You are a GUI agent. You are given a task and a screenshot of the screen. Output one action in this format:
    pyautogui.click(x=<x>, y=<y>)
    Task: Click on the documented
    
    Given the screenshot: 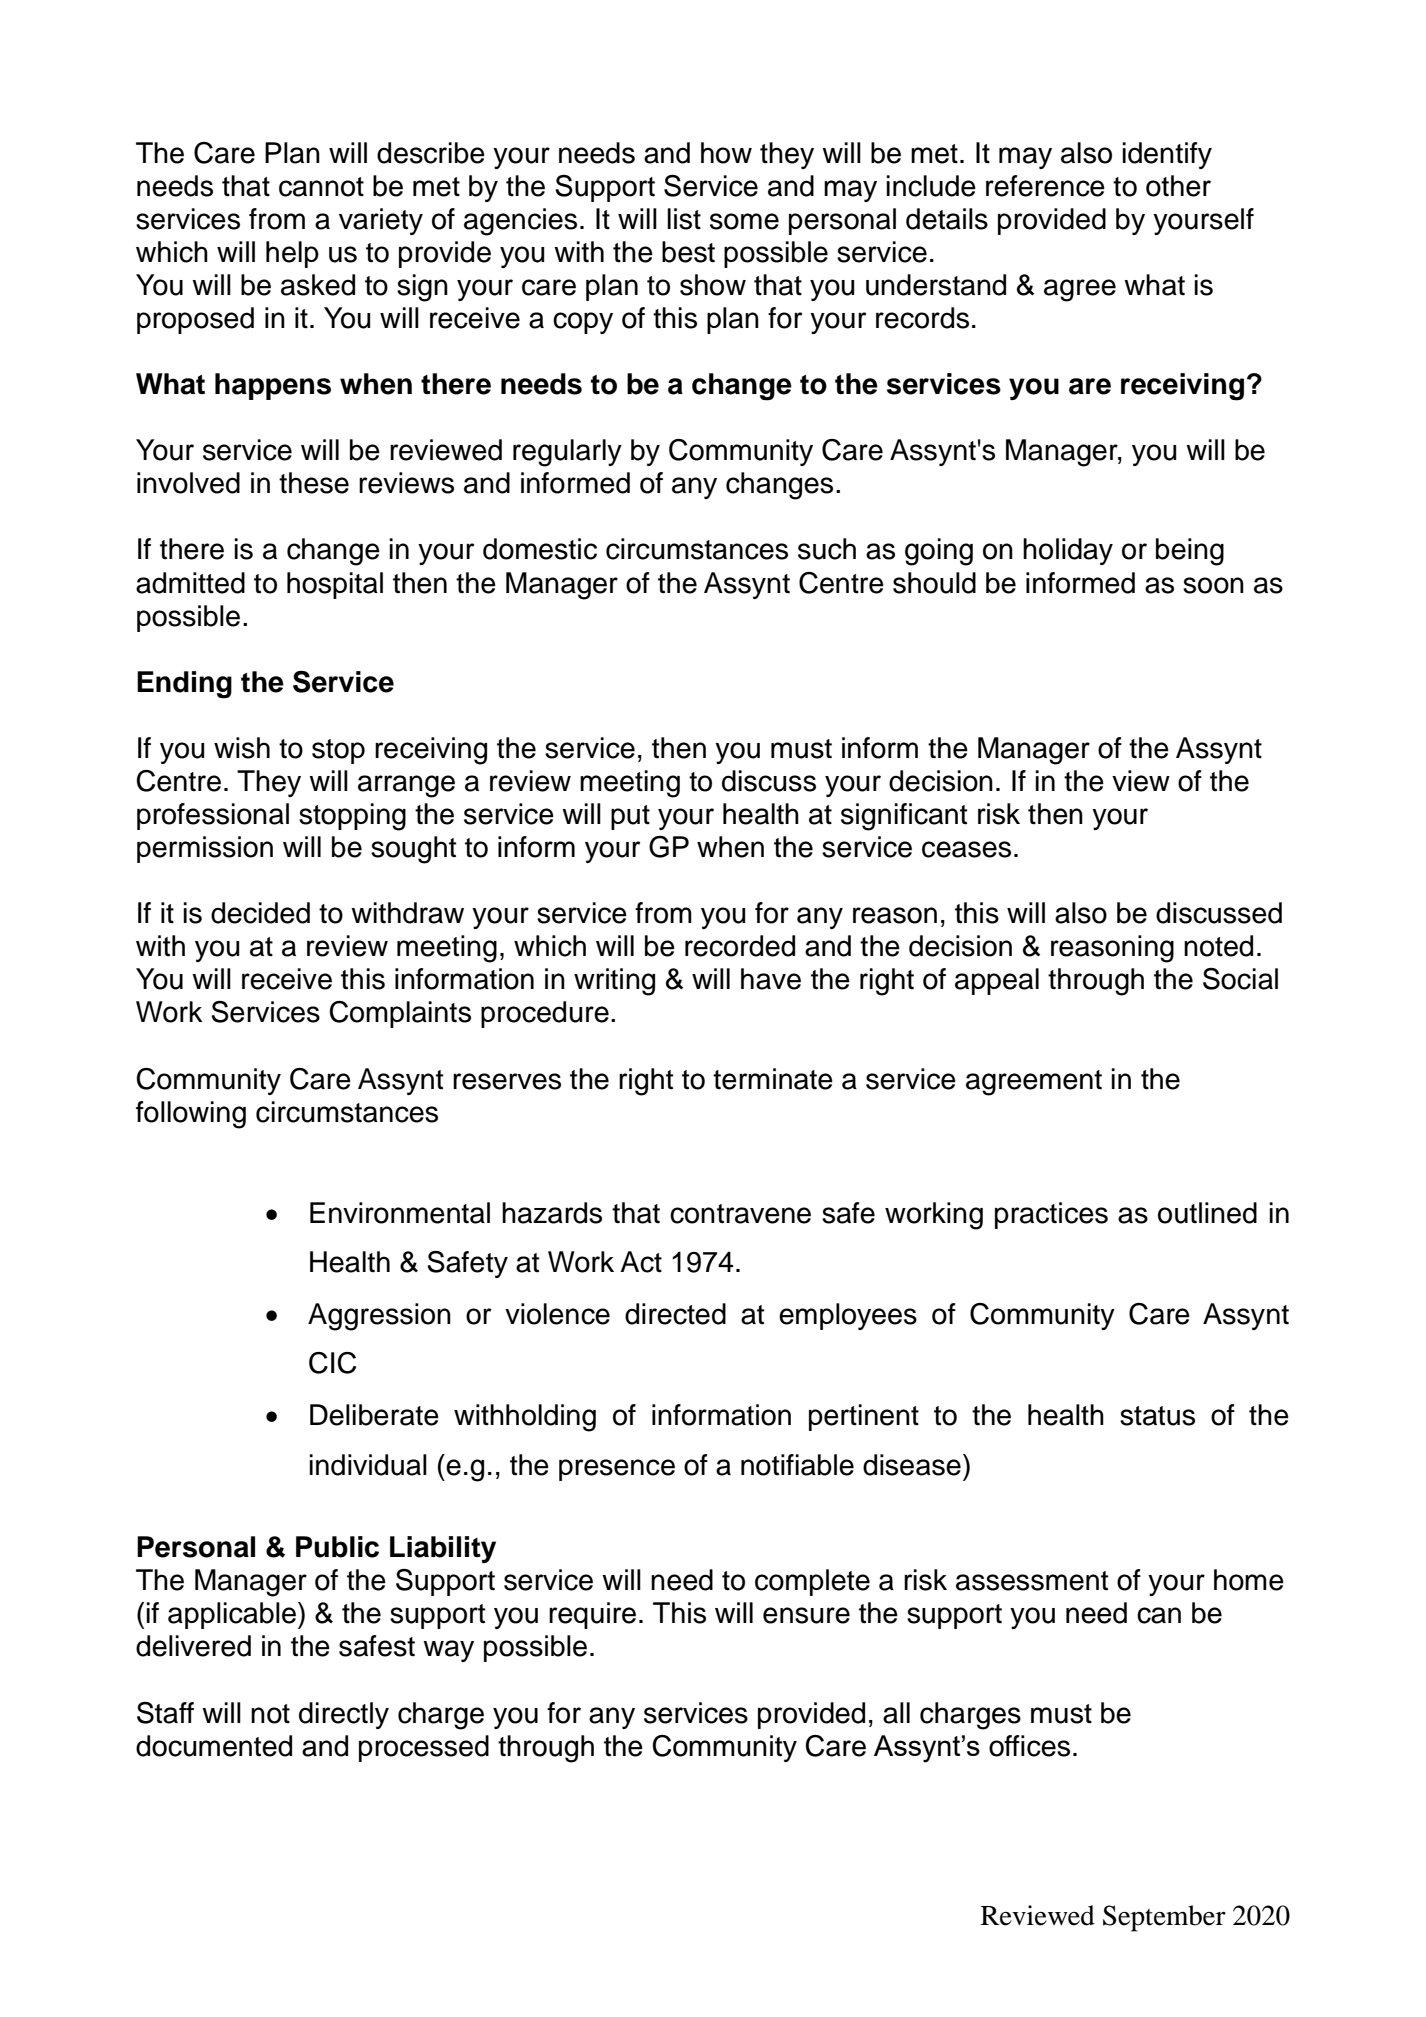 What is the action you would take?
    pyautogui.click(x=214, y=1746)
